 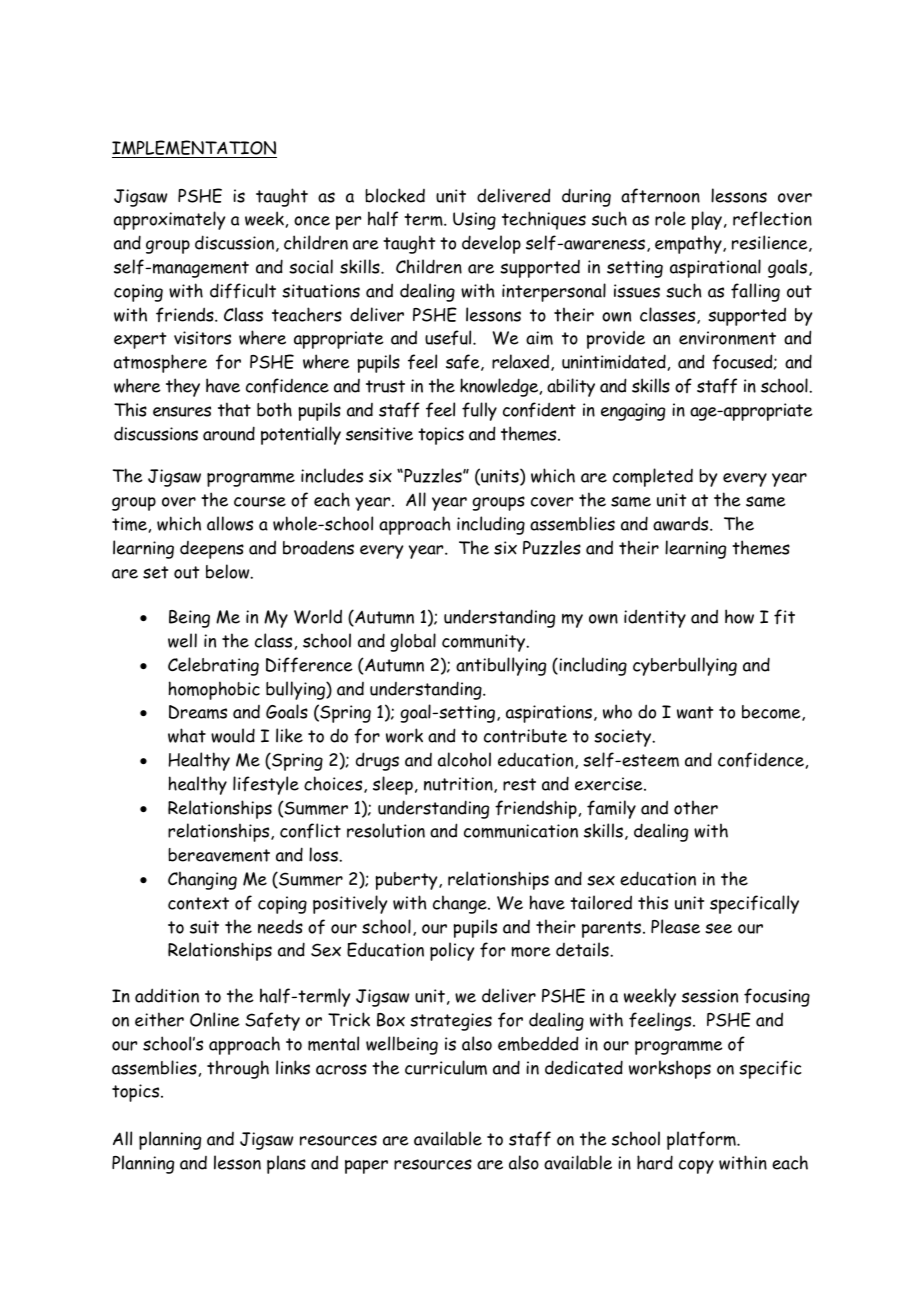 What do you see at coordinates (379, 434) in the document?
I see `sensitive` at bounding box center [379, 434].
